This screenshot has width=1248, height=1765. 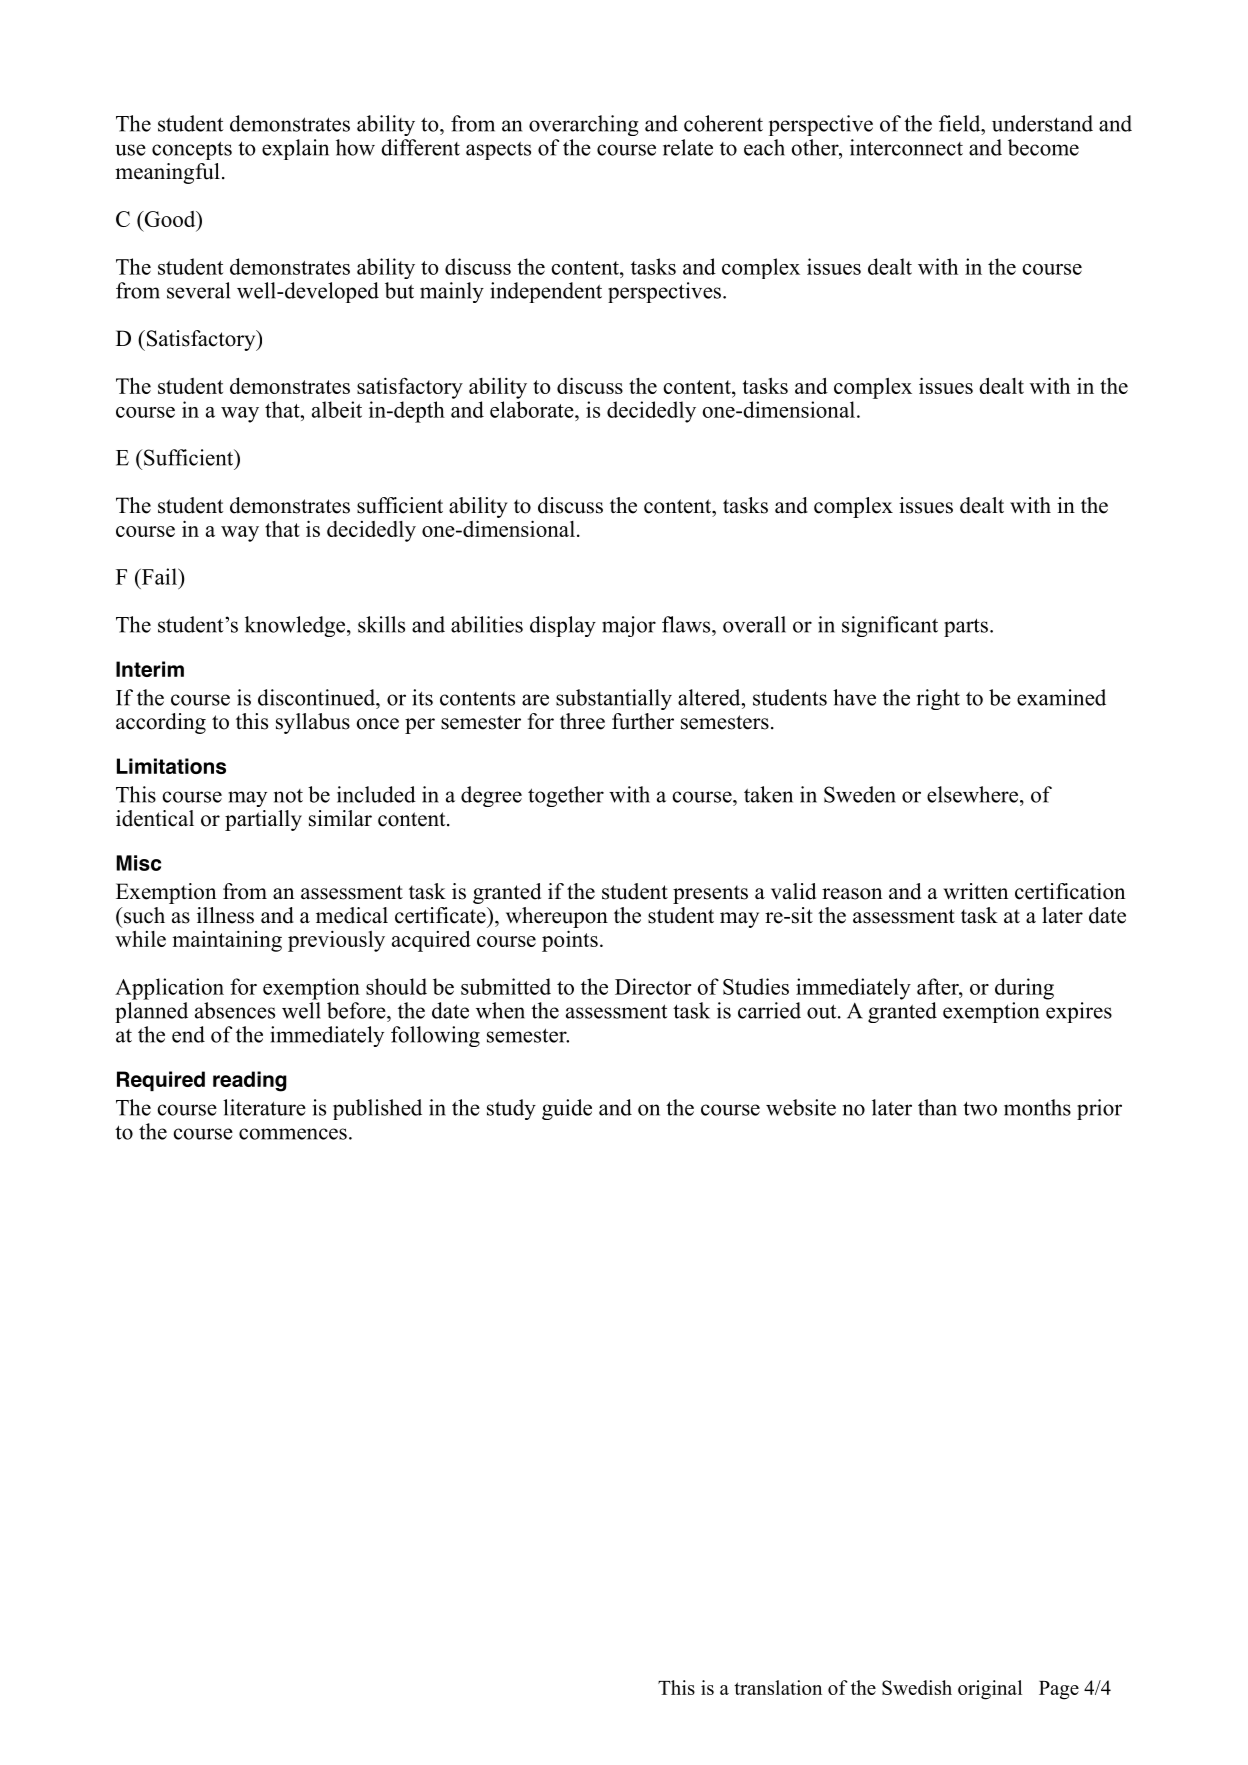 I want to click on written, so click(x=976, y=891).
